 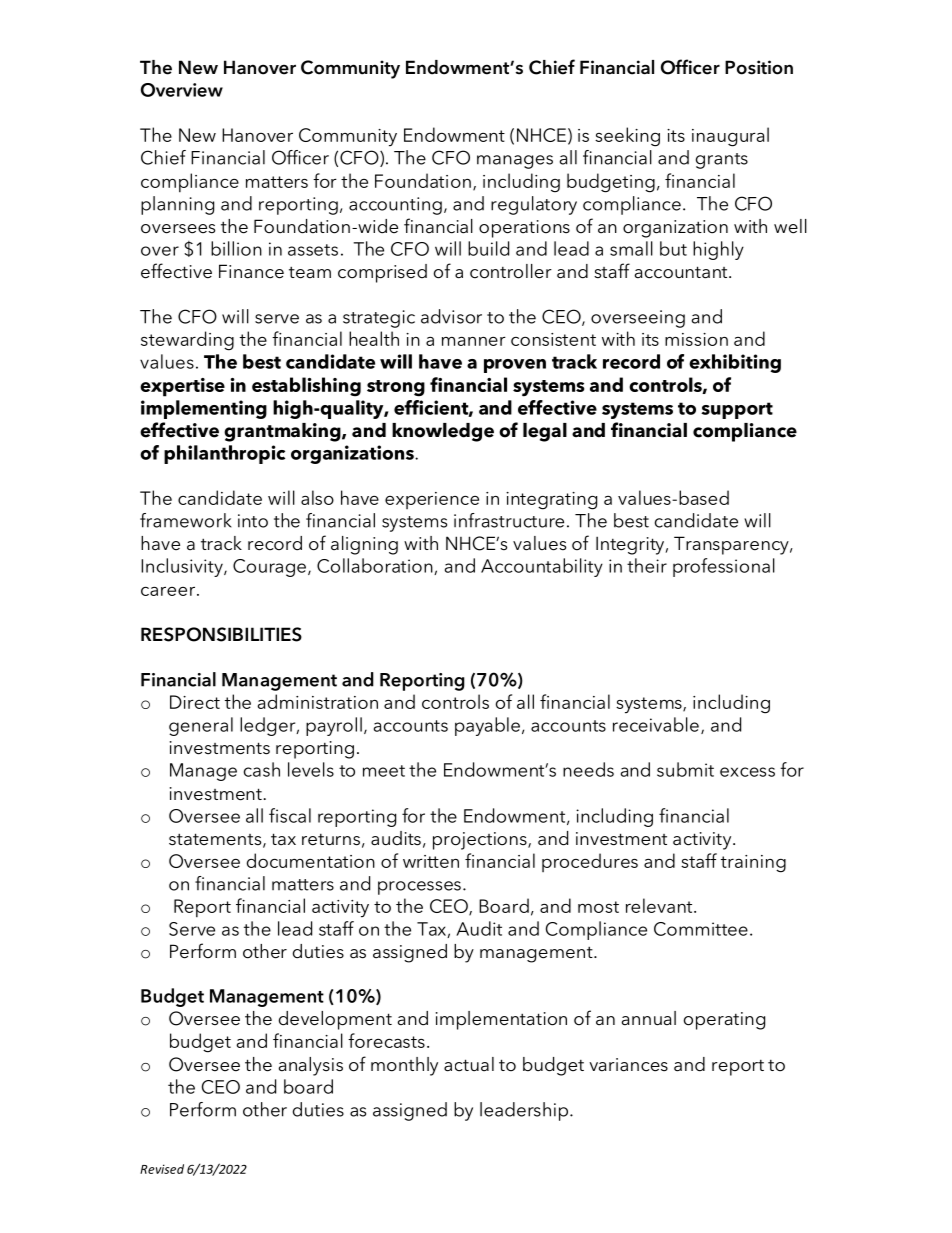 I want to click on Revised, so click(x=162, y=1169).
